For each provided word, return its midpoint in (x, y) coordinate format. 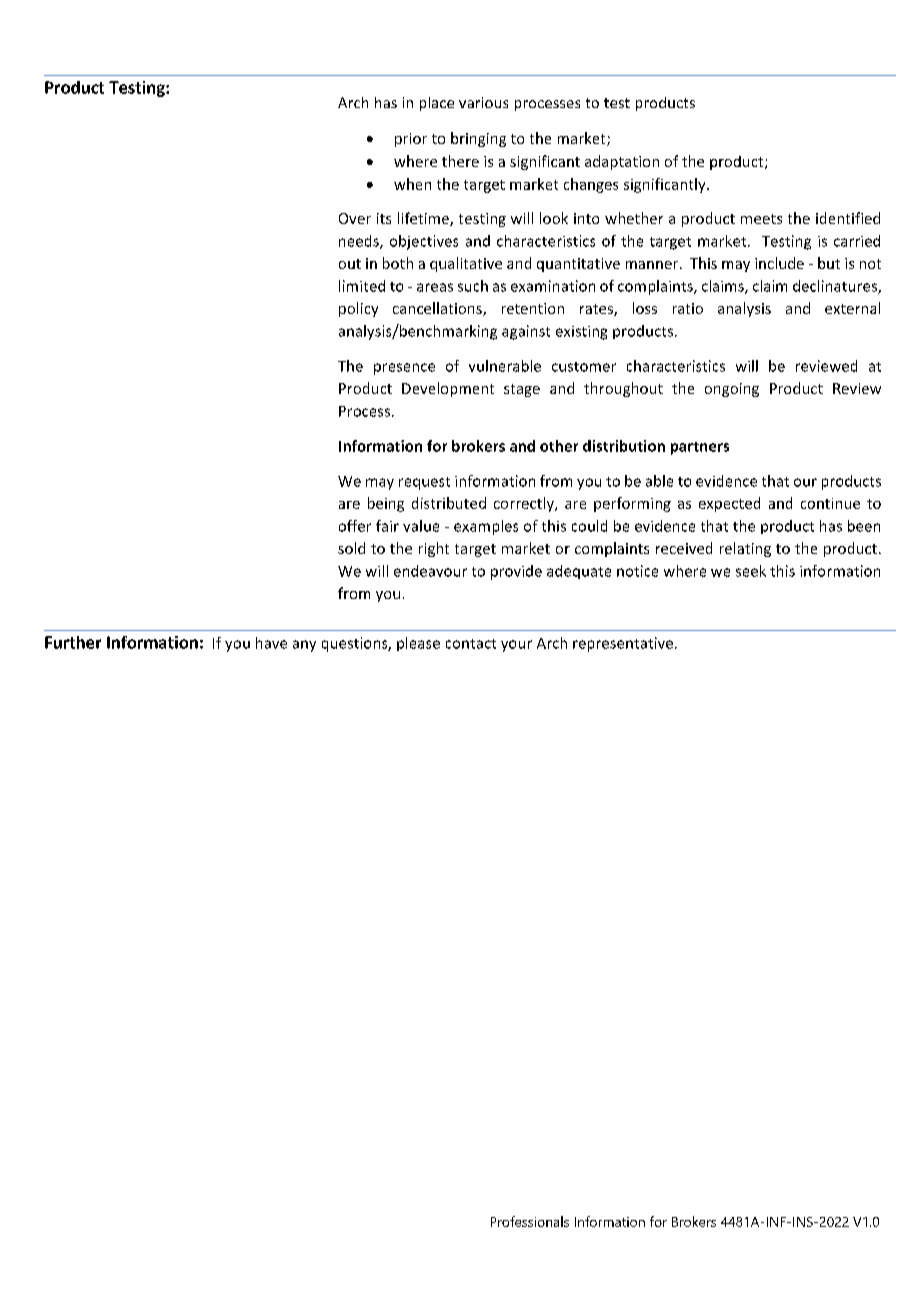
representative (623, 644)
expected (729, 504)
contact (471, 644)
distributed (449, 503)
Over (355, 218)
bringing (478, 139)
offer (355, 526)
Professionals (530, 1221)
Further (73, 642)
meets (761, 219)
